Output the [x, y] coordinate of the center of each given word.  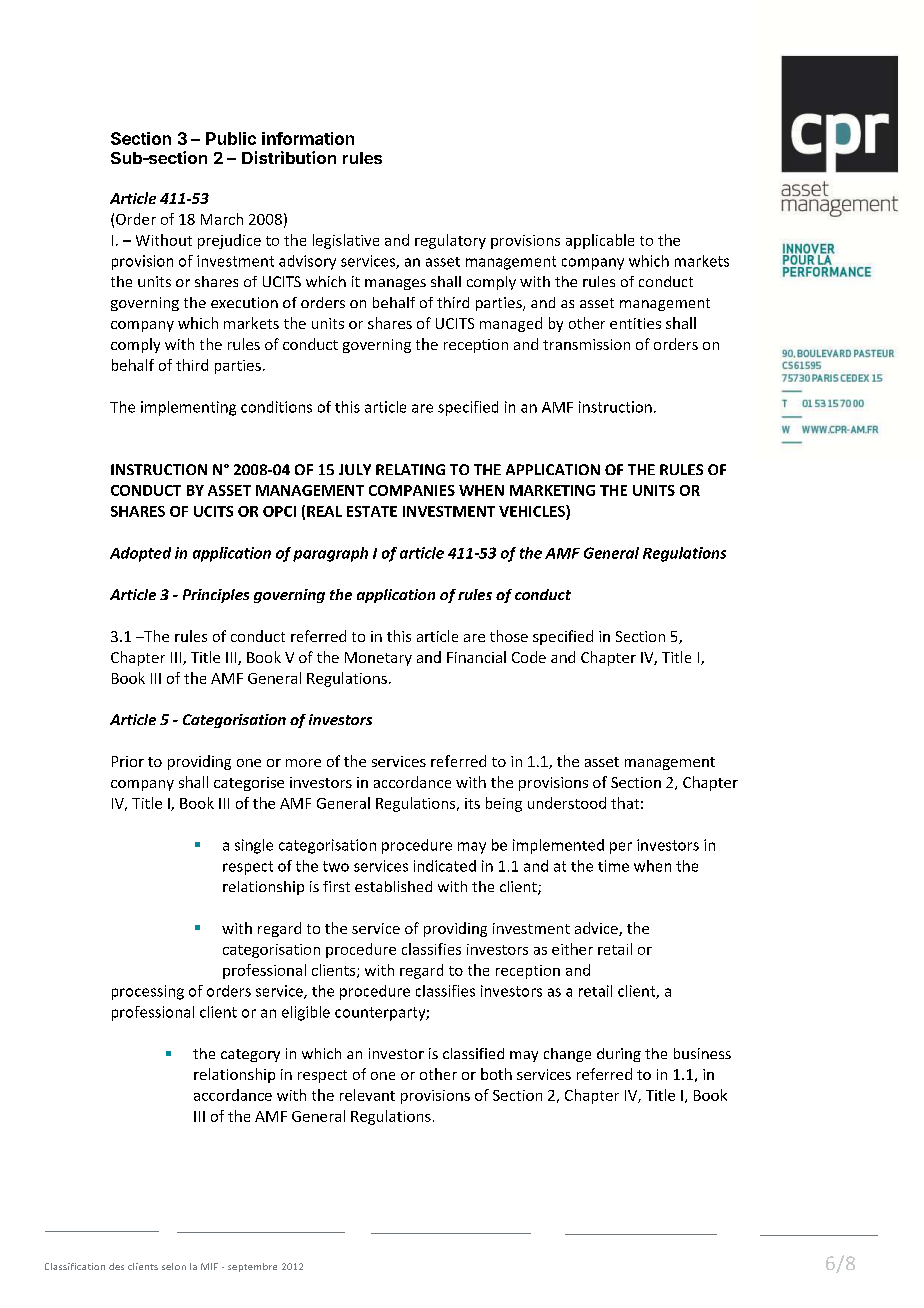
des [116, 1266]
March [222, 219]
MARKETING [552, 490]
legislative [346, 241]
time [613, 866]
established [393, 886]
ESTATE [372, 511]
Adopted [140, 554]
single [254, 846]
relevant [367, 1095]
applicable [600, 241]
